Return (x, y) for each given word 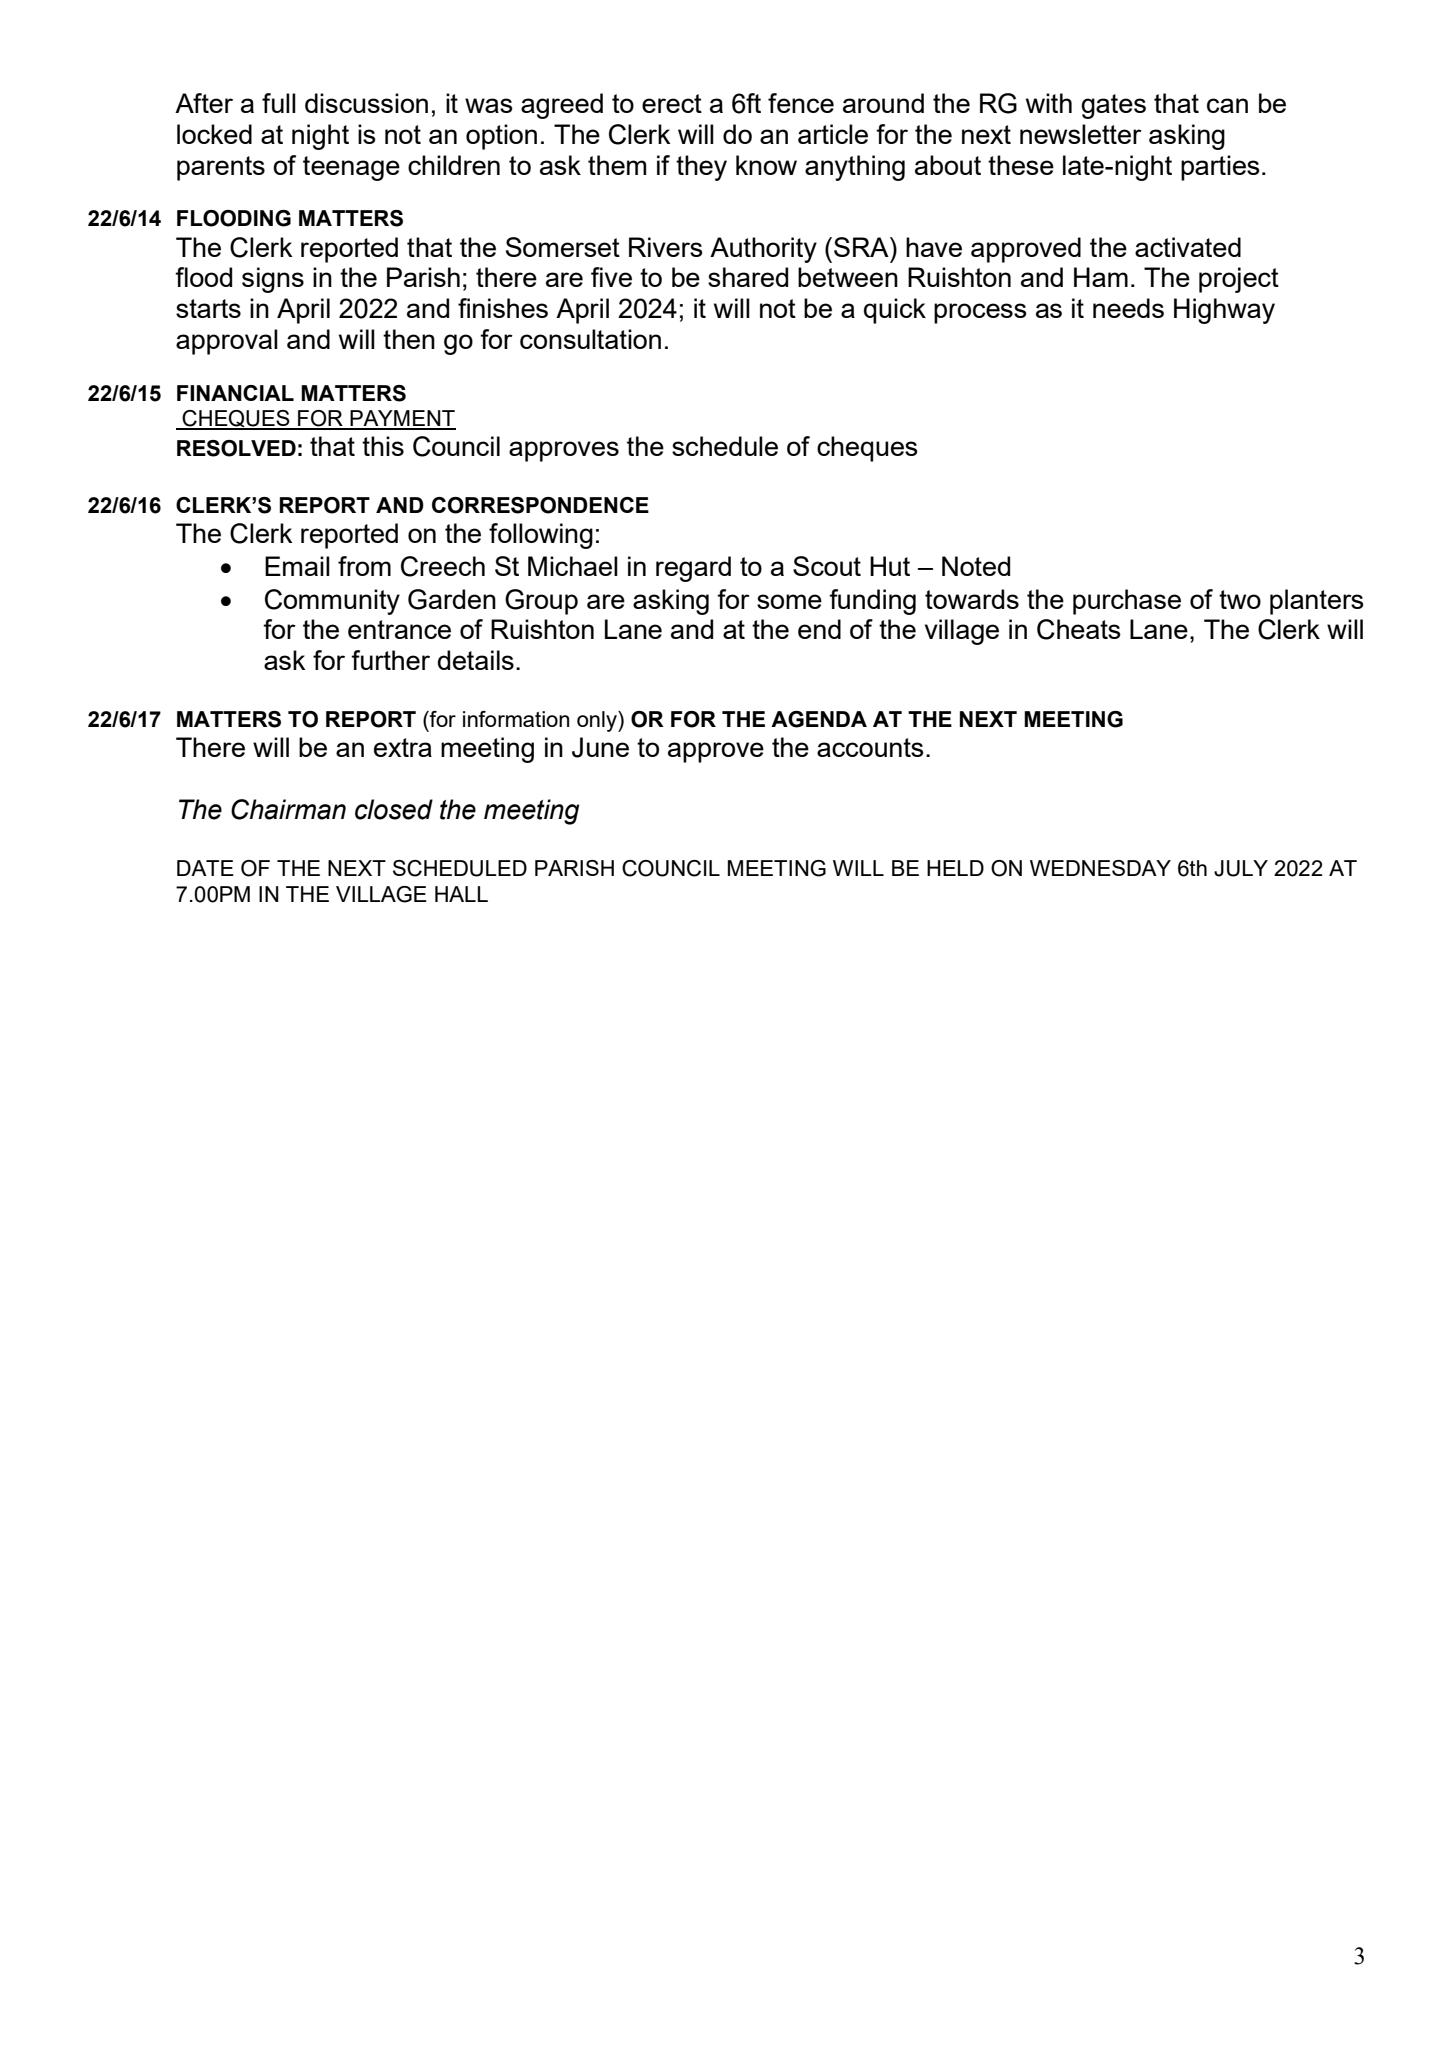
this (383, 446)
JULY (1241, 868)
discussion (366, 103)
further (390, 660)
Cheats (1079, 629)
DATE (205, 868)
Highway (1224, 311)
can (1227, 105)
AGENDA (819, 719)
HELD (955, 868)
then (409, 339)
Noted (976, 566)
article (833, 134)
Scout (827, 566)
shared (748, 277)
